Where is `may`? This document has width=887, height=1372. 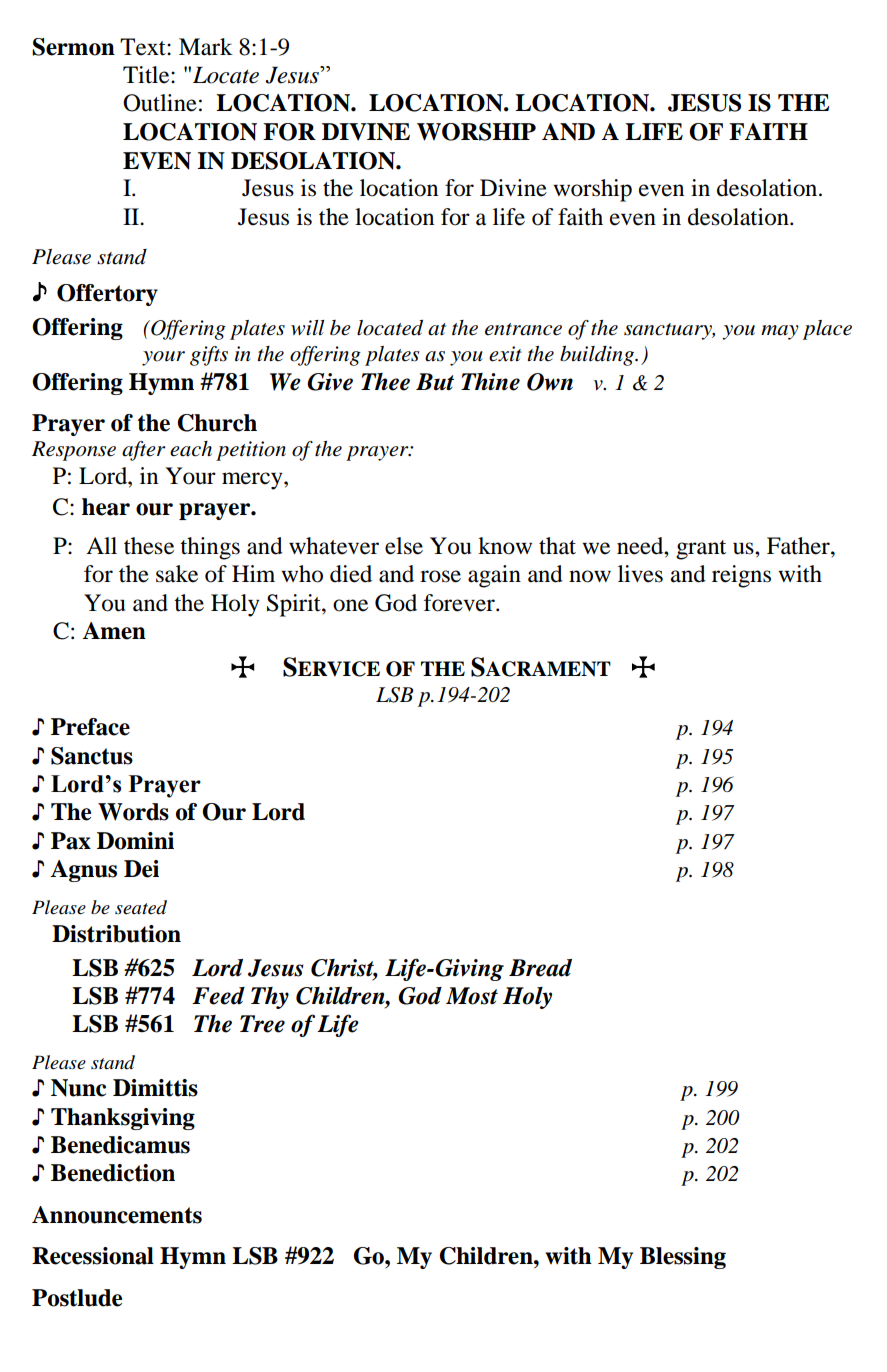
may is located at coordinates (780, 332).
